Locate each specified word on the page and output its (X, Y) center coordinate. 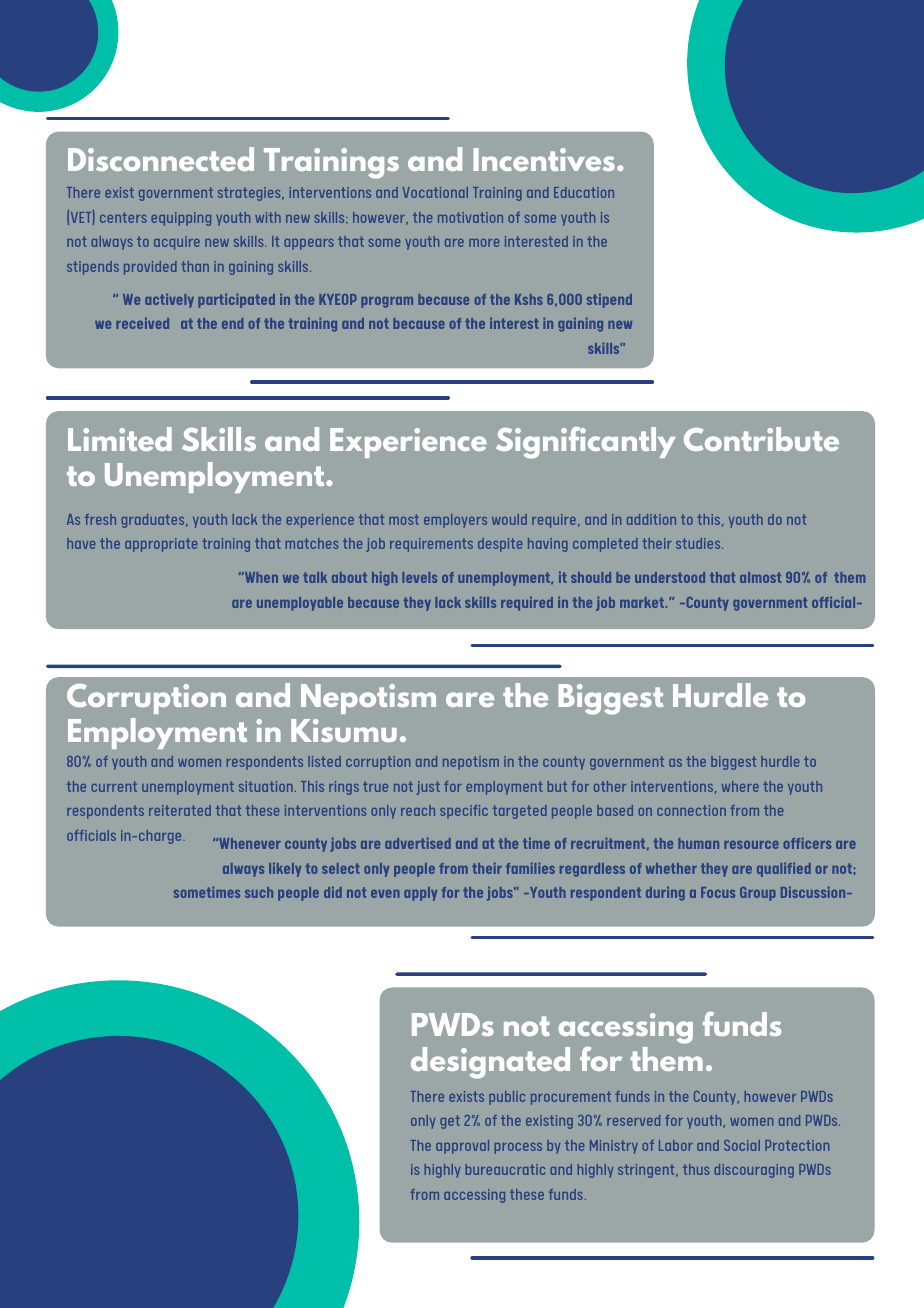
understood (670, 577)
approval (462, 1147)
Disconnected (161, 159)
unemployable (300, 604)
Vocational (435, 192)
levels (419, 577)
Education (584, 192)
